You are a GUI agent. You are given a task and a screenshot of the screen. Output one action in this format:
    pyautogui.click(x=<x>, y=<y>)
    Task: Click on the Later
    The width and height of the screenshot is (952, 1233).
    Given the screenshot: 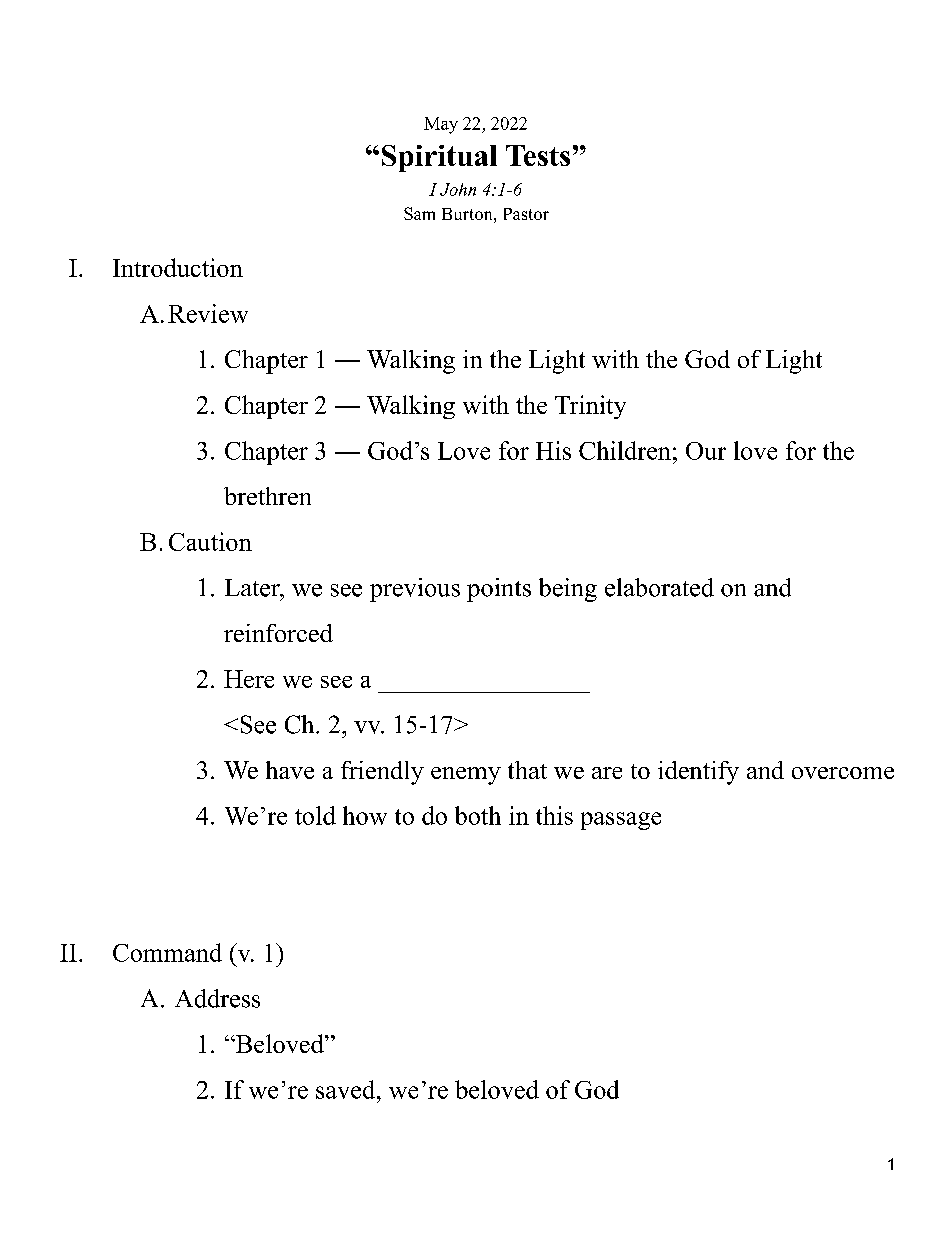 What is the action you would take?
    pyautogui.click(x=253, y=588)
